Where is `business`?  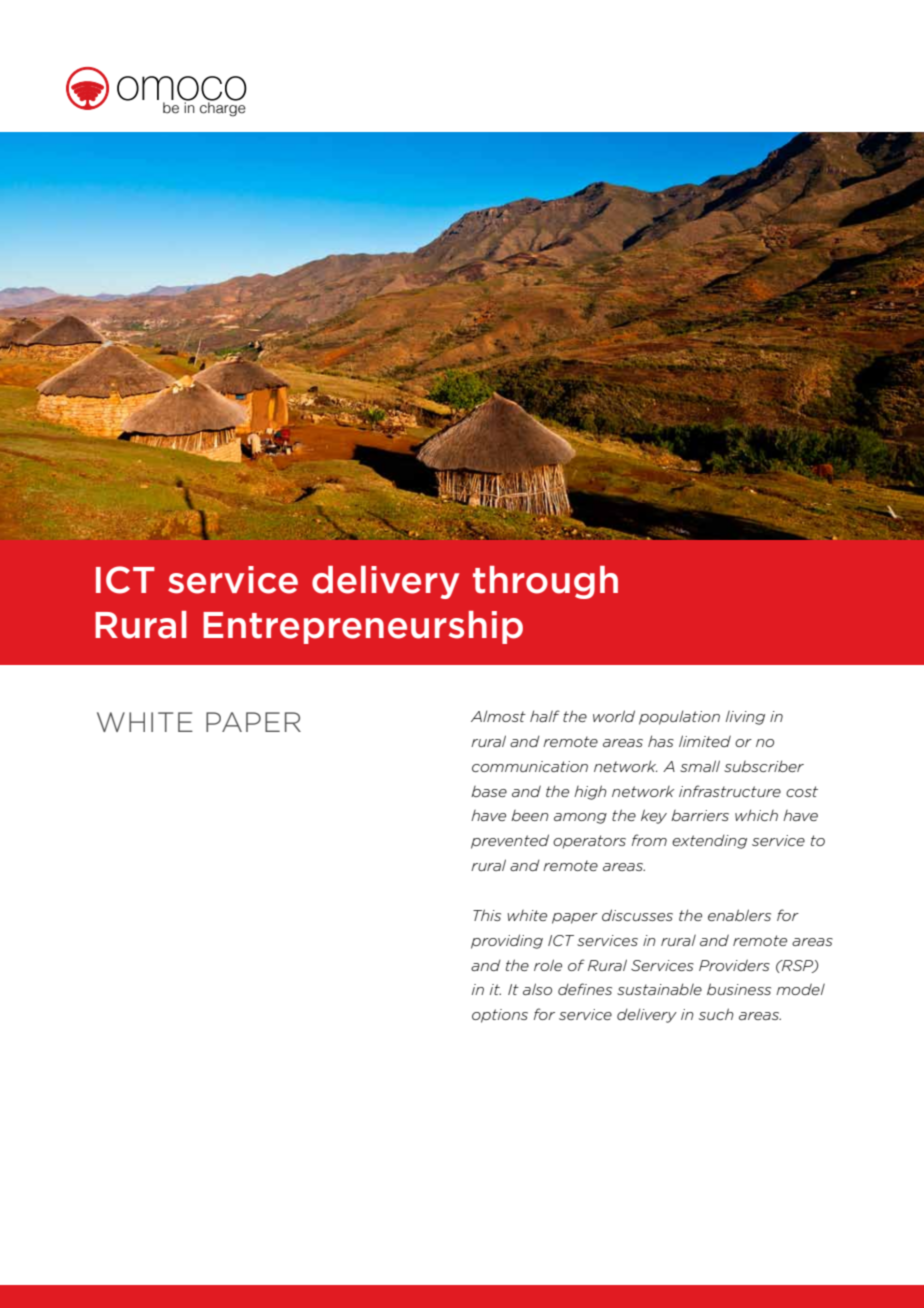 business is located at coordinates (739, 989).
